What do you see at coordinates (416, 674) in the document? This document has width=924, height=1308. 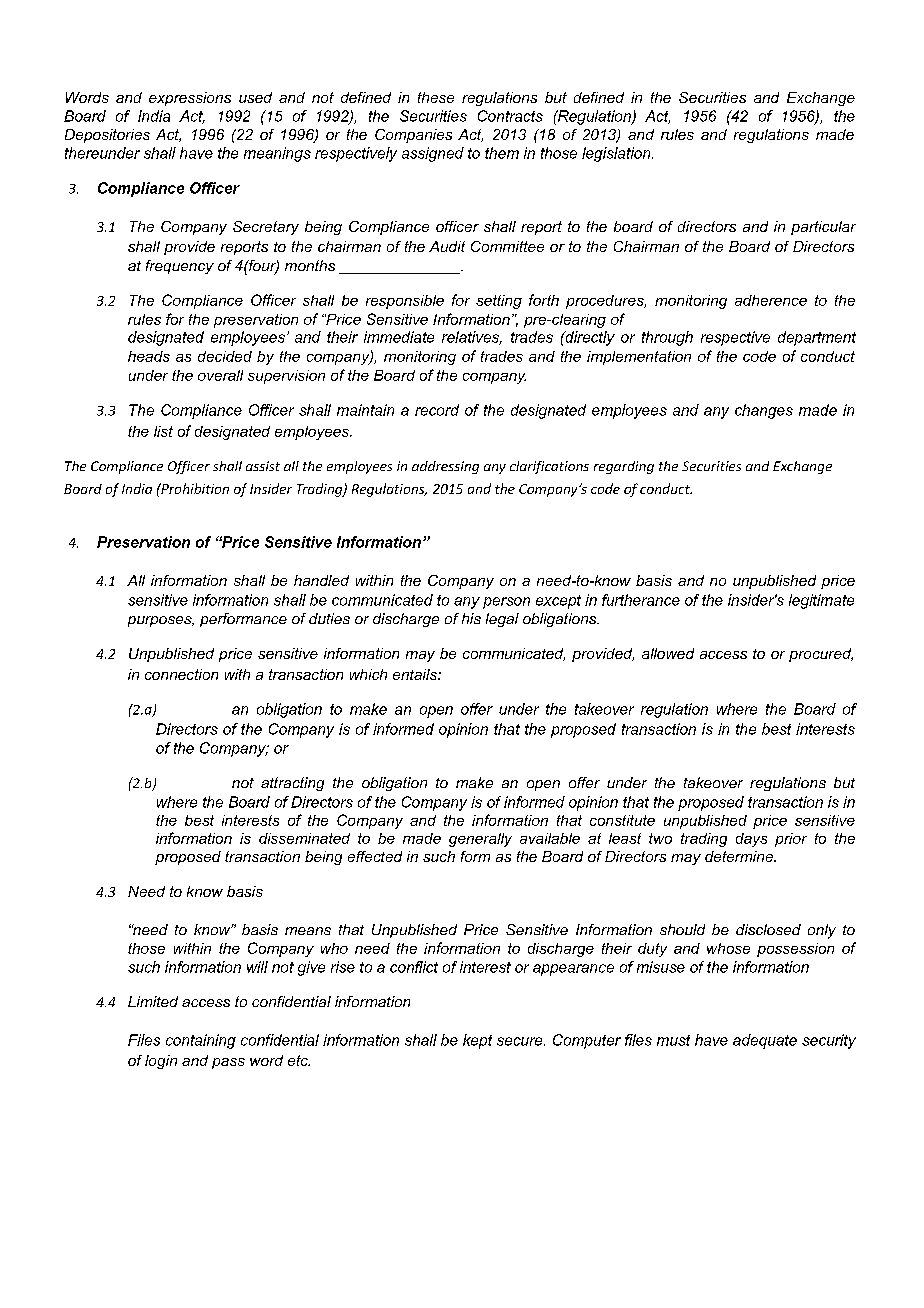 I see `entails` at bounding box center [416, 674].
